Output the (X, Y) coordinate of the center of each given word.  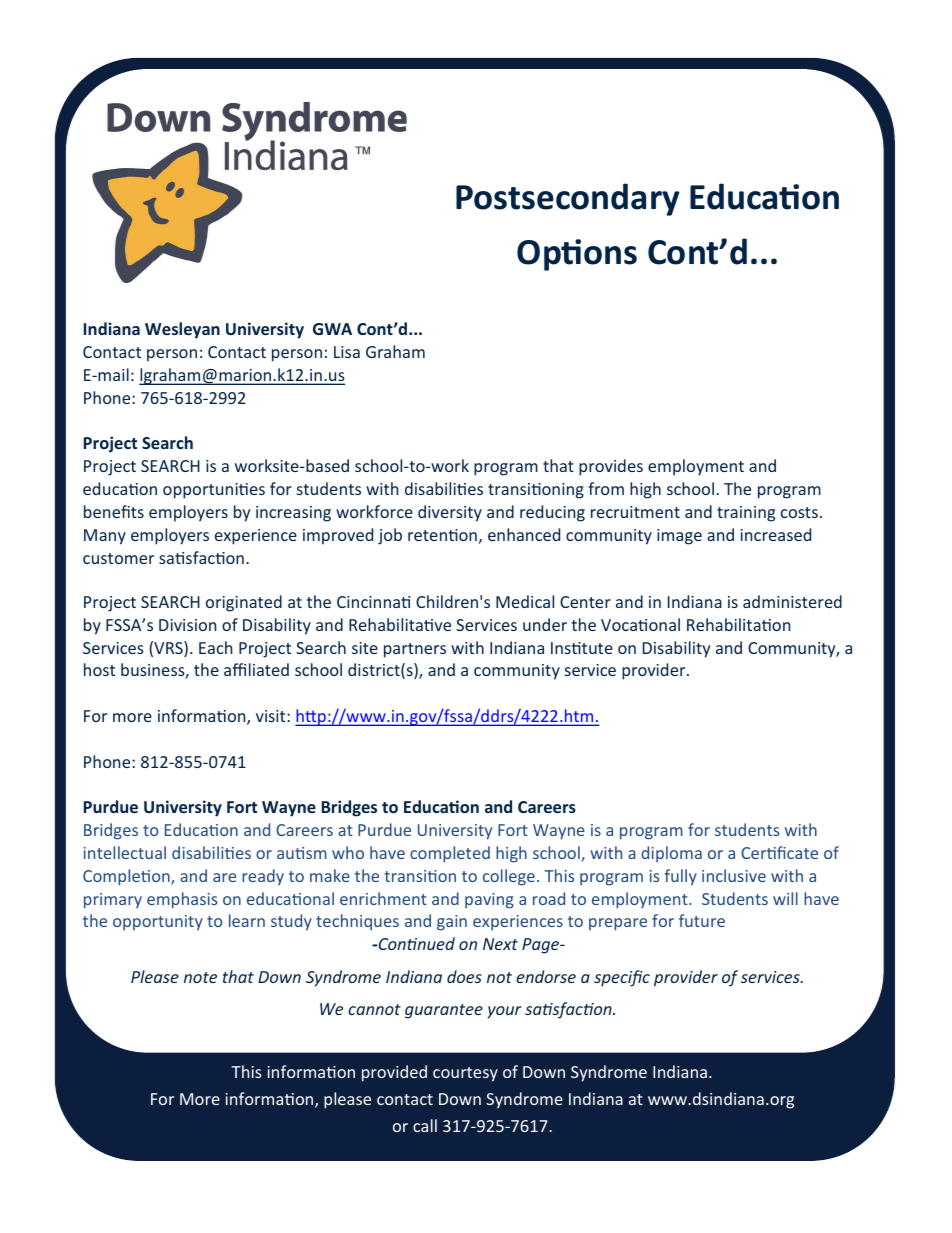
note (200, 977)
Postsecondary (567, 199)
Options (577, 255)
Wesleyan (182, 330)
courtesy (465, 1074)
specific (622, 978)
